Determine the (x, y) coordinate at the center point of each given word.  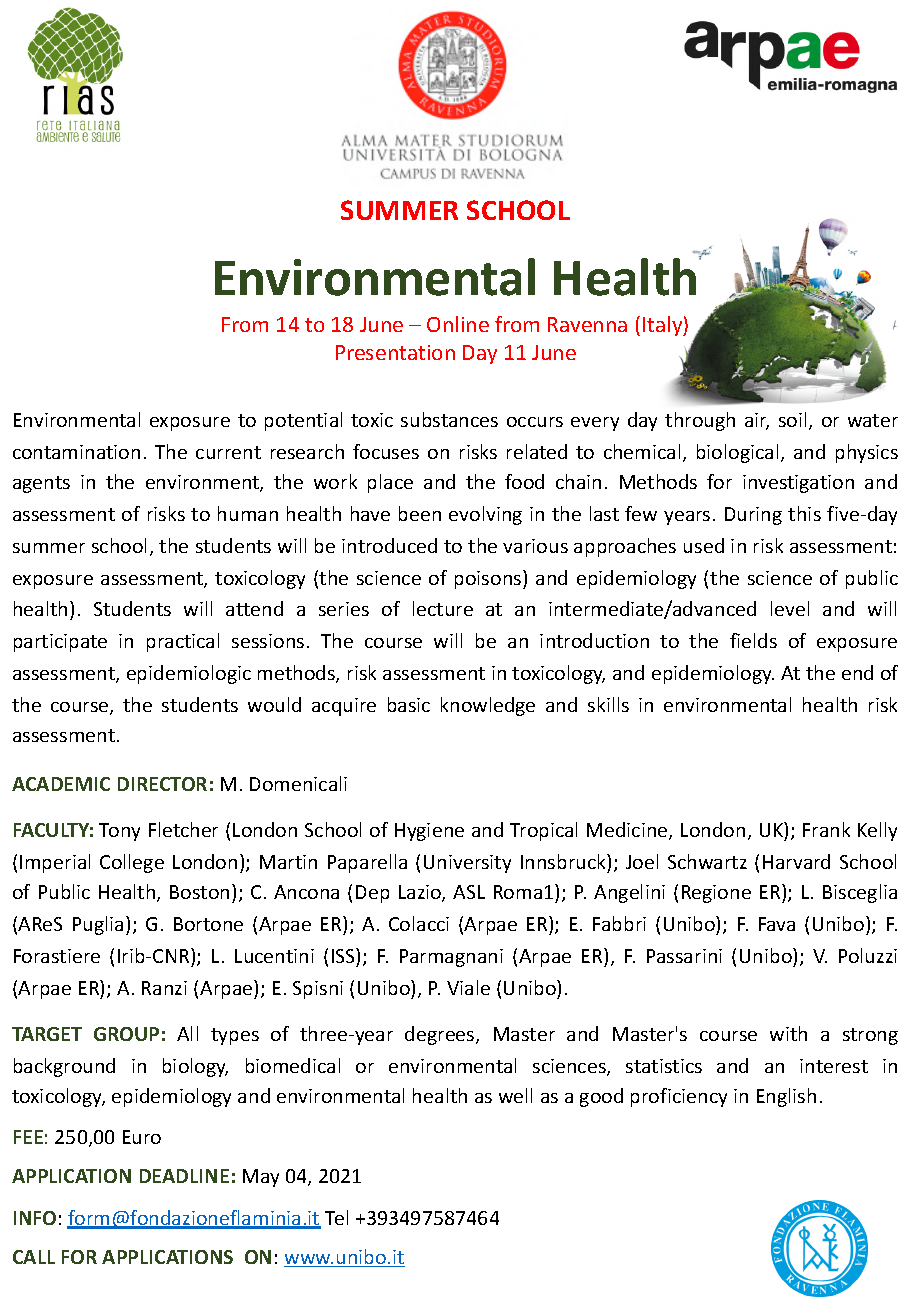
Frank (826, 829)
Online (458, 324)
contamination (76, 452)
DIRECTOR (162, 784)
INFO (35, 1218)
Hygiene (429, 832)
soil (792, 419)
